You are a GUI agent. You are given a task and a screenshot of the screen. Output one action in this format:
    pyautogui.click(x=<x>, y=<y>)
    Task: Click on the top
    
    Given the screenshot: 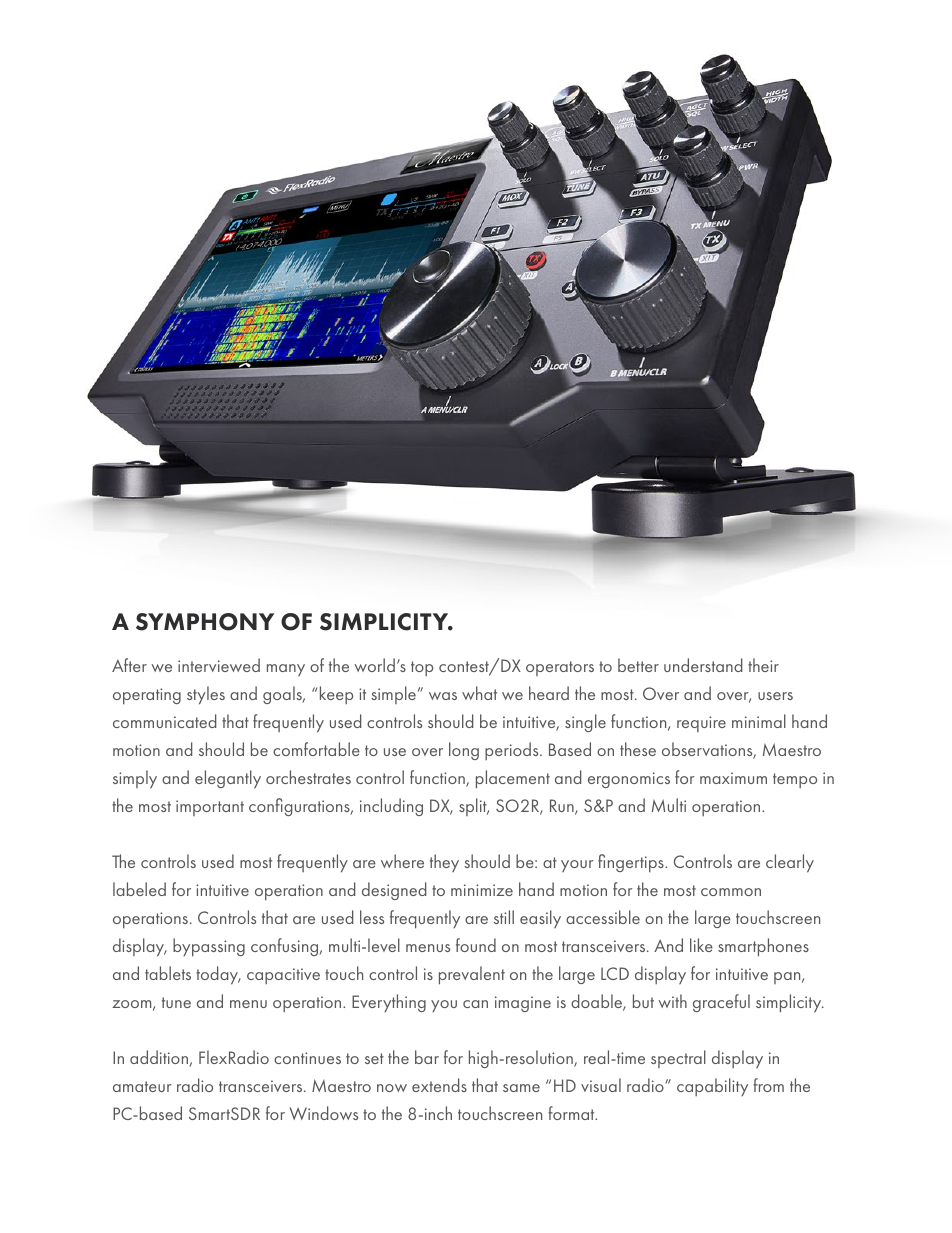 What is the action you would take?
    pyautogui.click(x=422, y=668)
